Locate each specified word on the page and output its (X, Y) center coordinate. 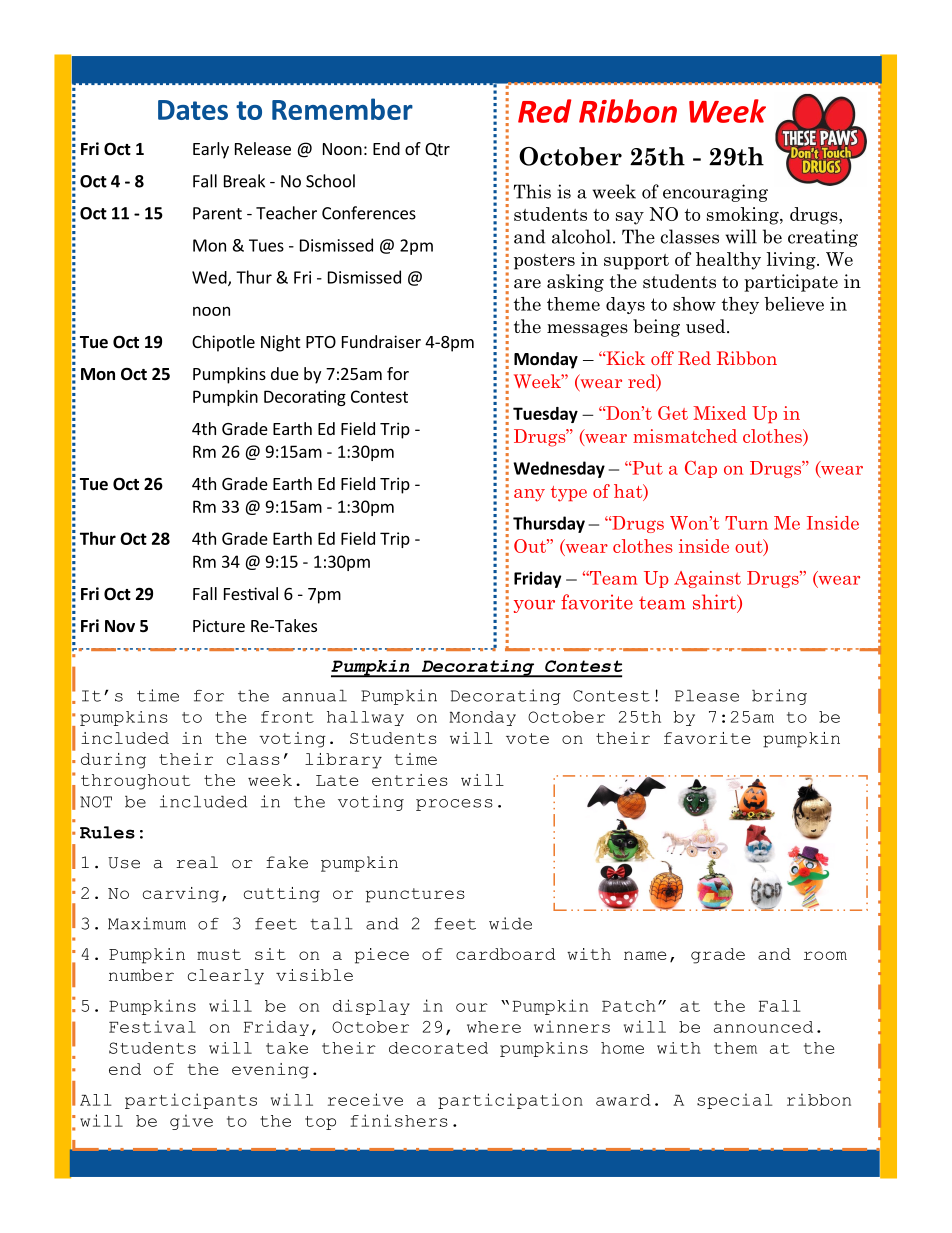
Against (707, 579)
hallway (365, 718)
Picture (219, 625)
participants (191, 1101)
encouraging (715, 193)
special (735, 1101)
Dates (193, 110)
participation (510, 1101)
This (532, 191)
